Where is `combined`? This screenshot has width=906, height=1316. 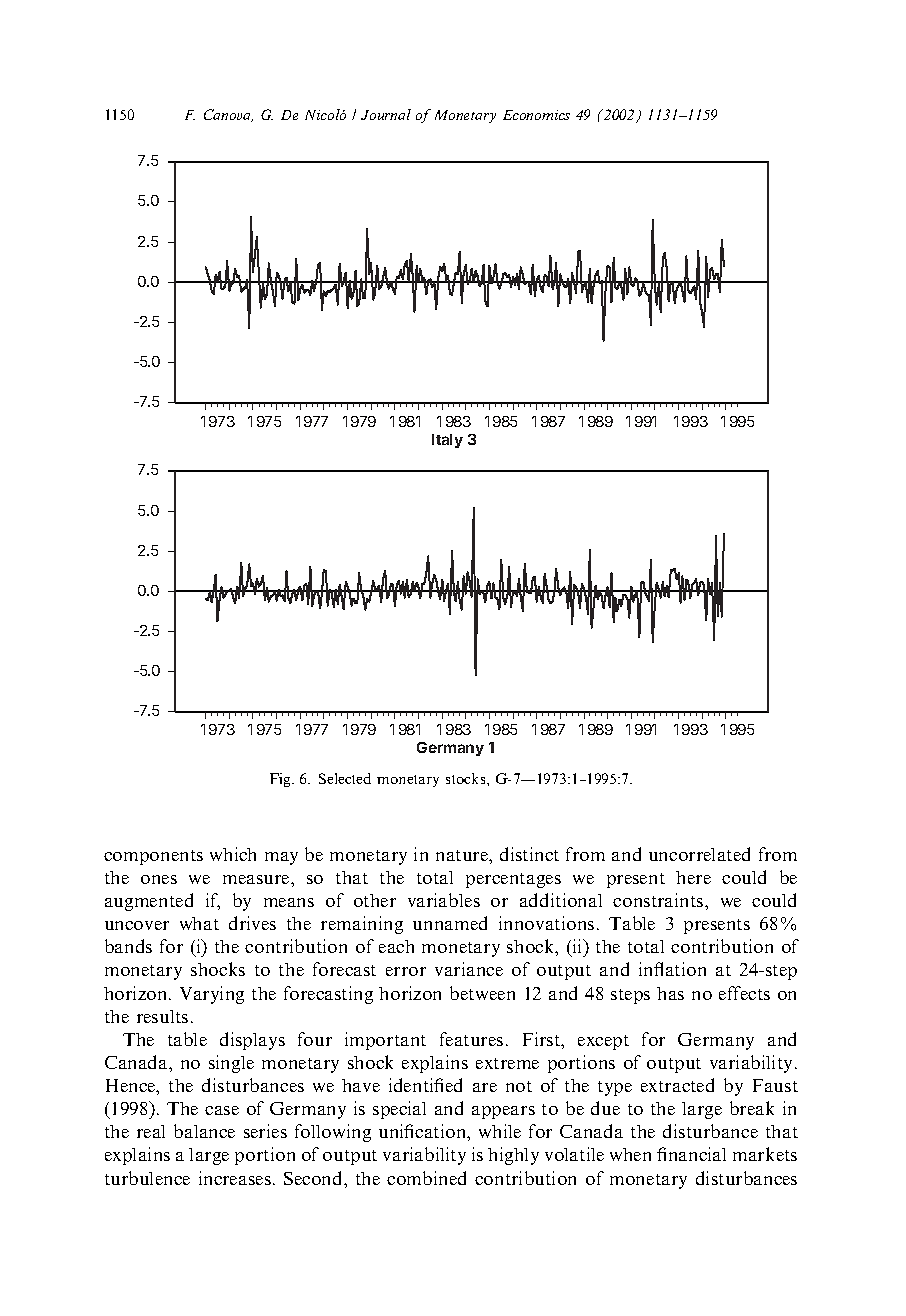 combined is located at coordinates (426, 1178).
